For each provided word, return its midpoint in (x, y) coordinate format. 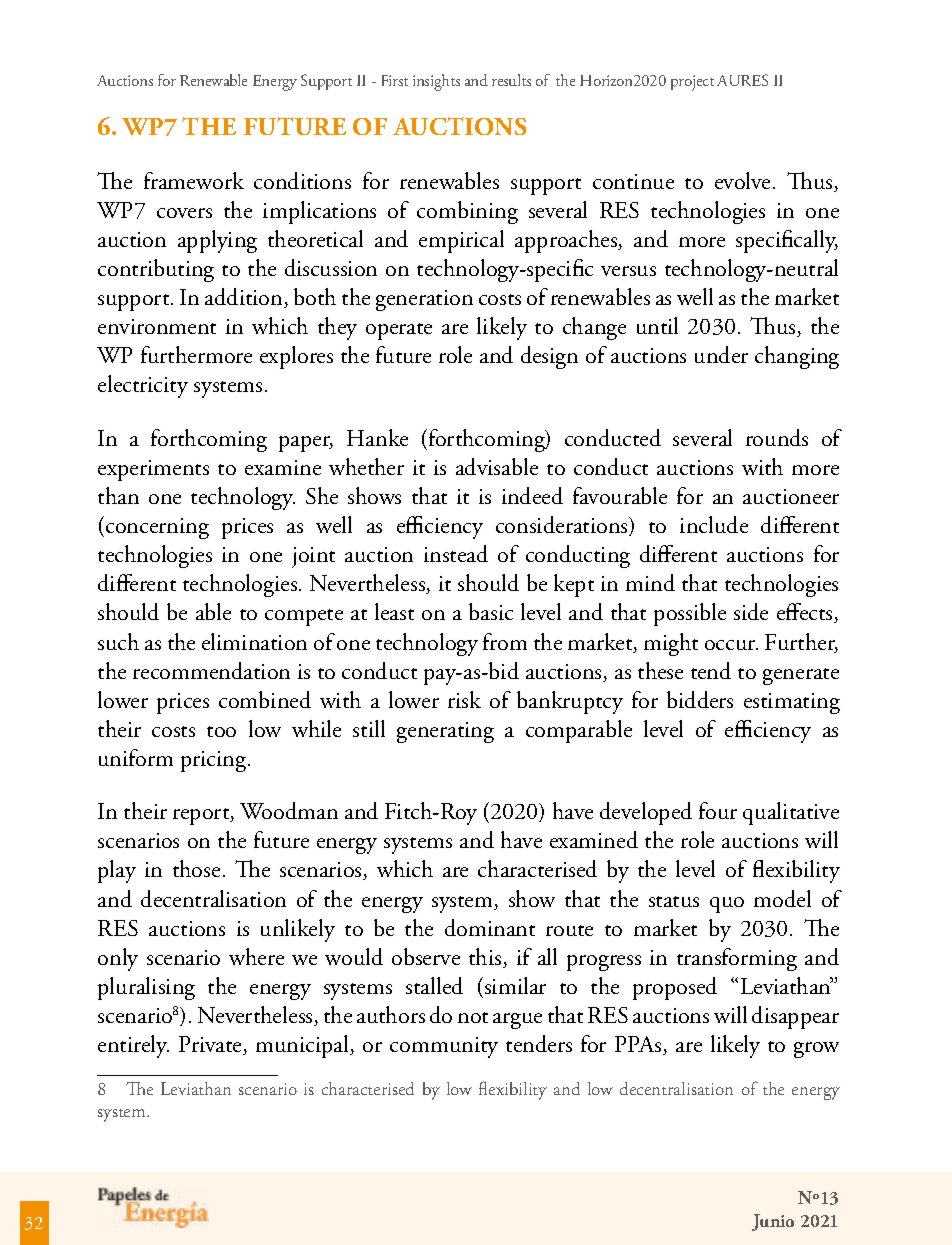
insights (436, 82)
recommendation (211, 670)
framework (194, 180)
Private (211, 1045)
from (505, 641)
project (692, 83)
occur (731, 645)
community (444, 1047)
